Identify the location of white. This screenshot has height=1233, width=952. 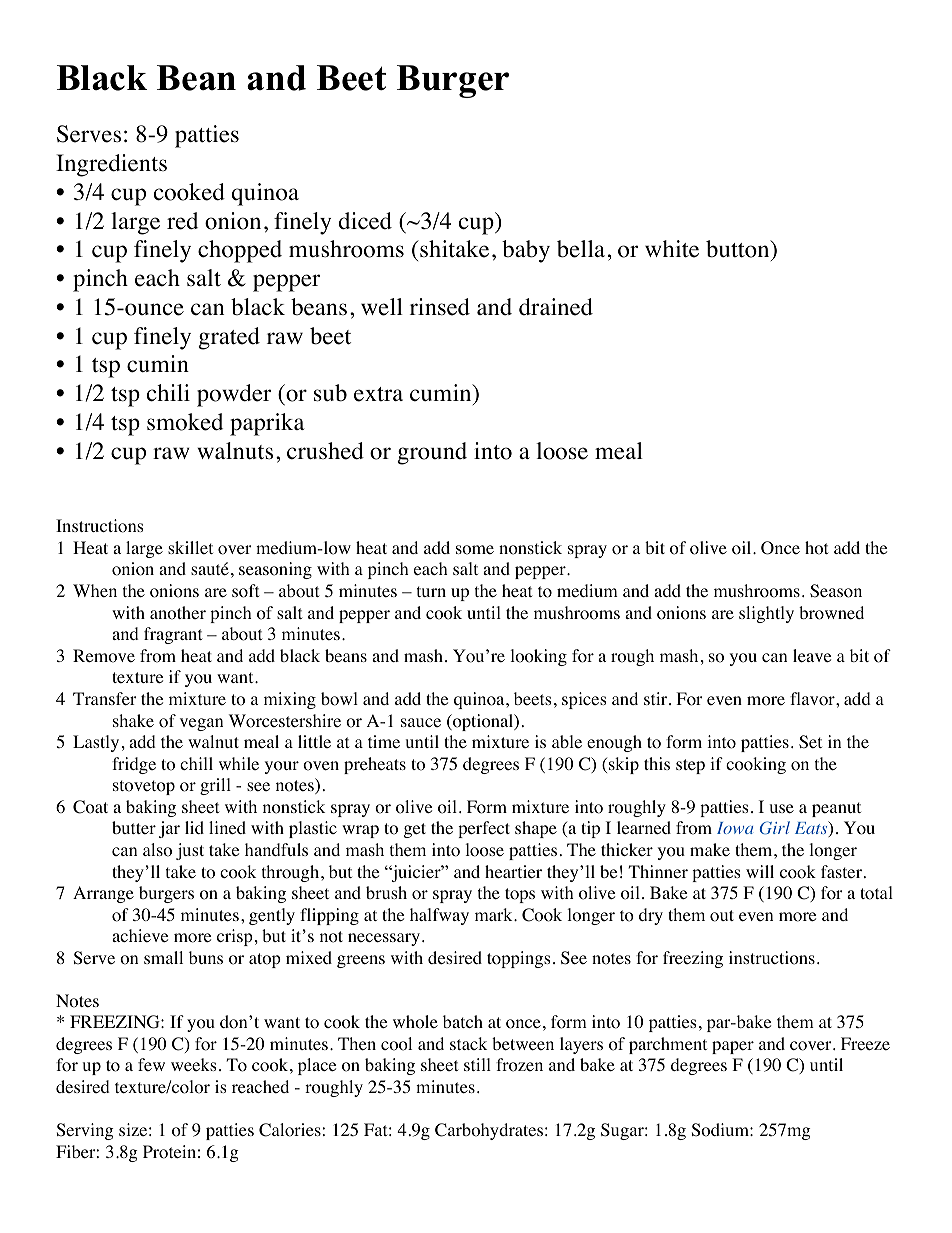
(672, 249).
